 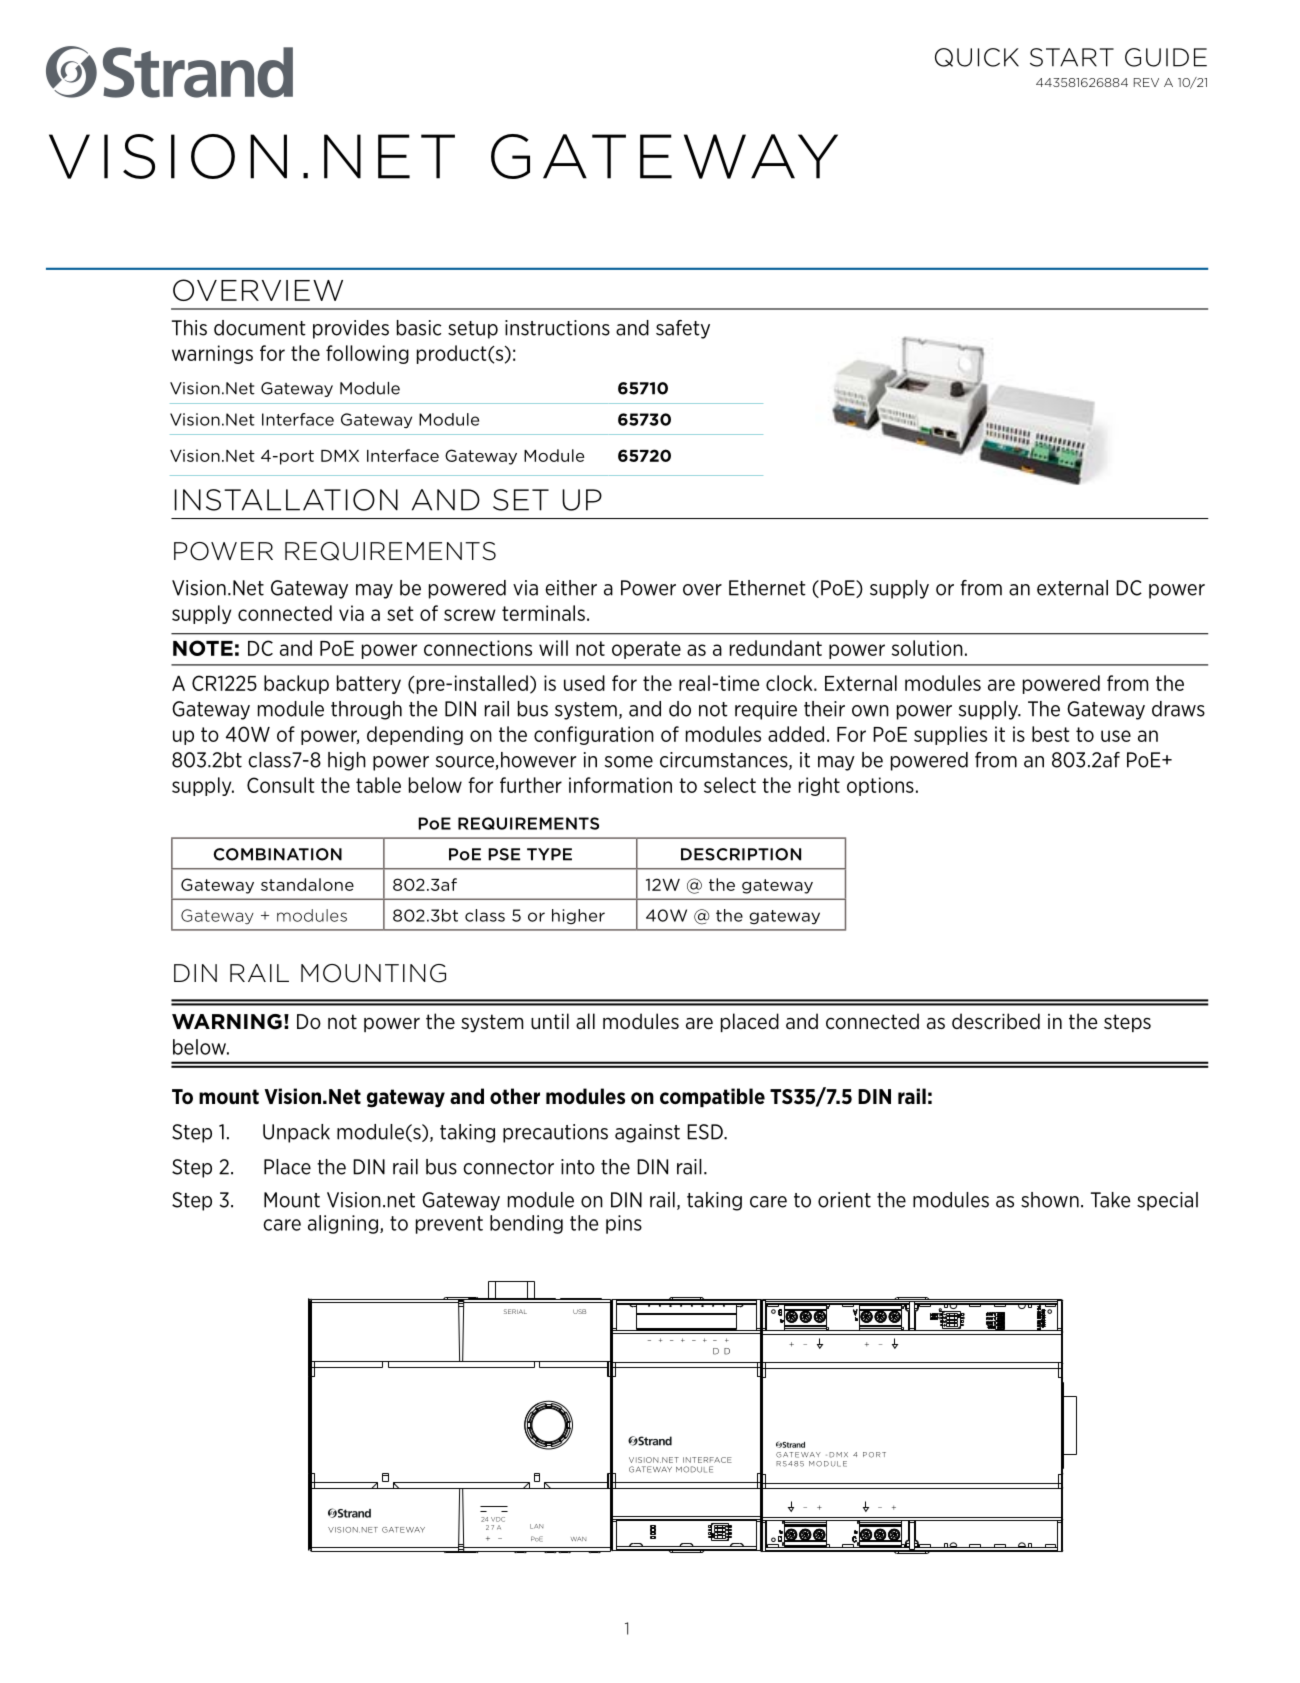 I want to click on Start, so click(x=1072, y=57).
